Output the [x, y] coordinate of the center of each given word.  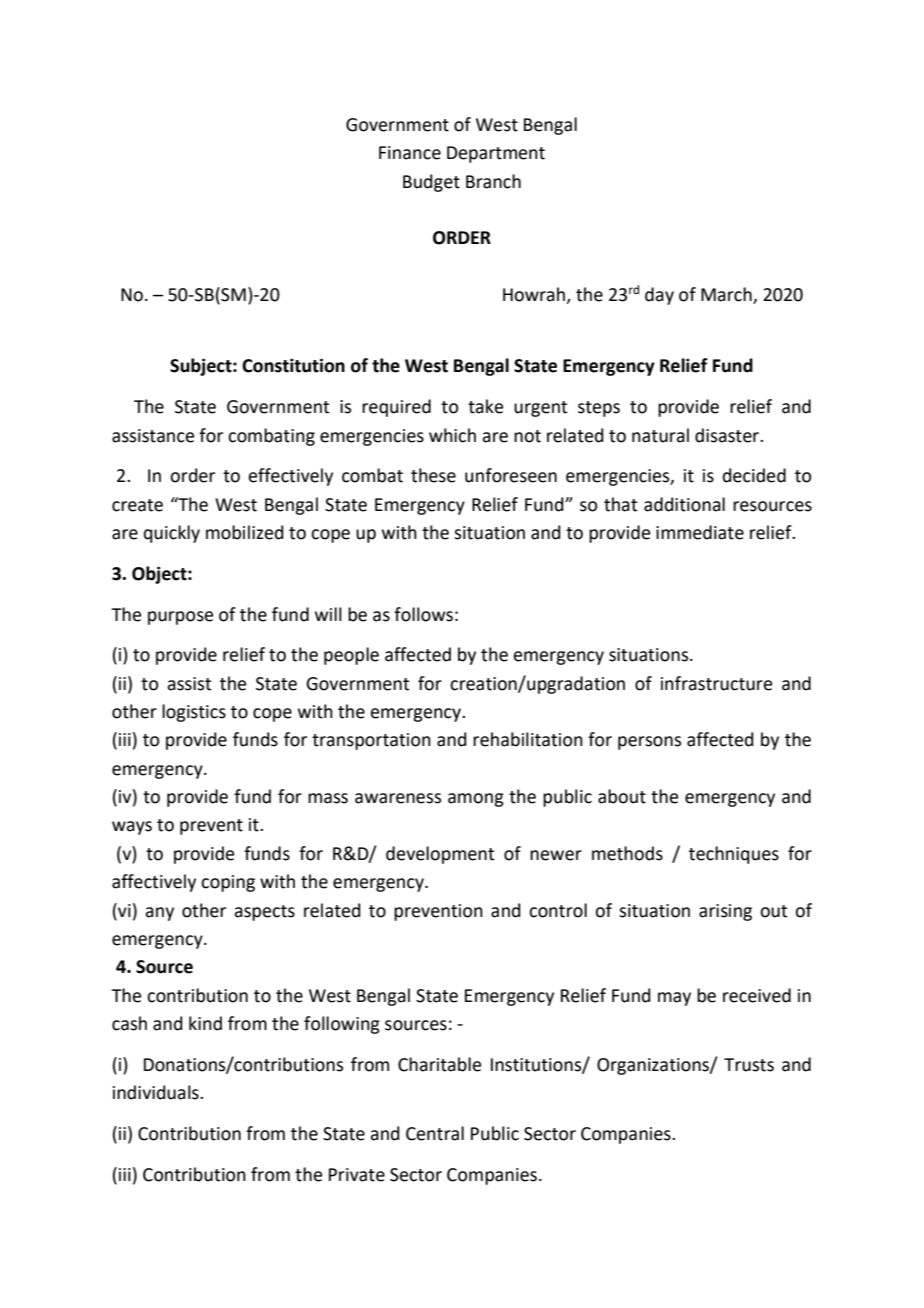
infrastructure [716, 683]
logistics [194, 713]
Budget [431, 183]
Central [435, 1133]
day [659, 296]
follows [423, 614]
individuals [157, 1092]
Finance [410, 153]
